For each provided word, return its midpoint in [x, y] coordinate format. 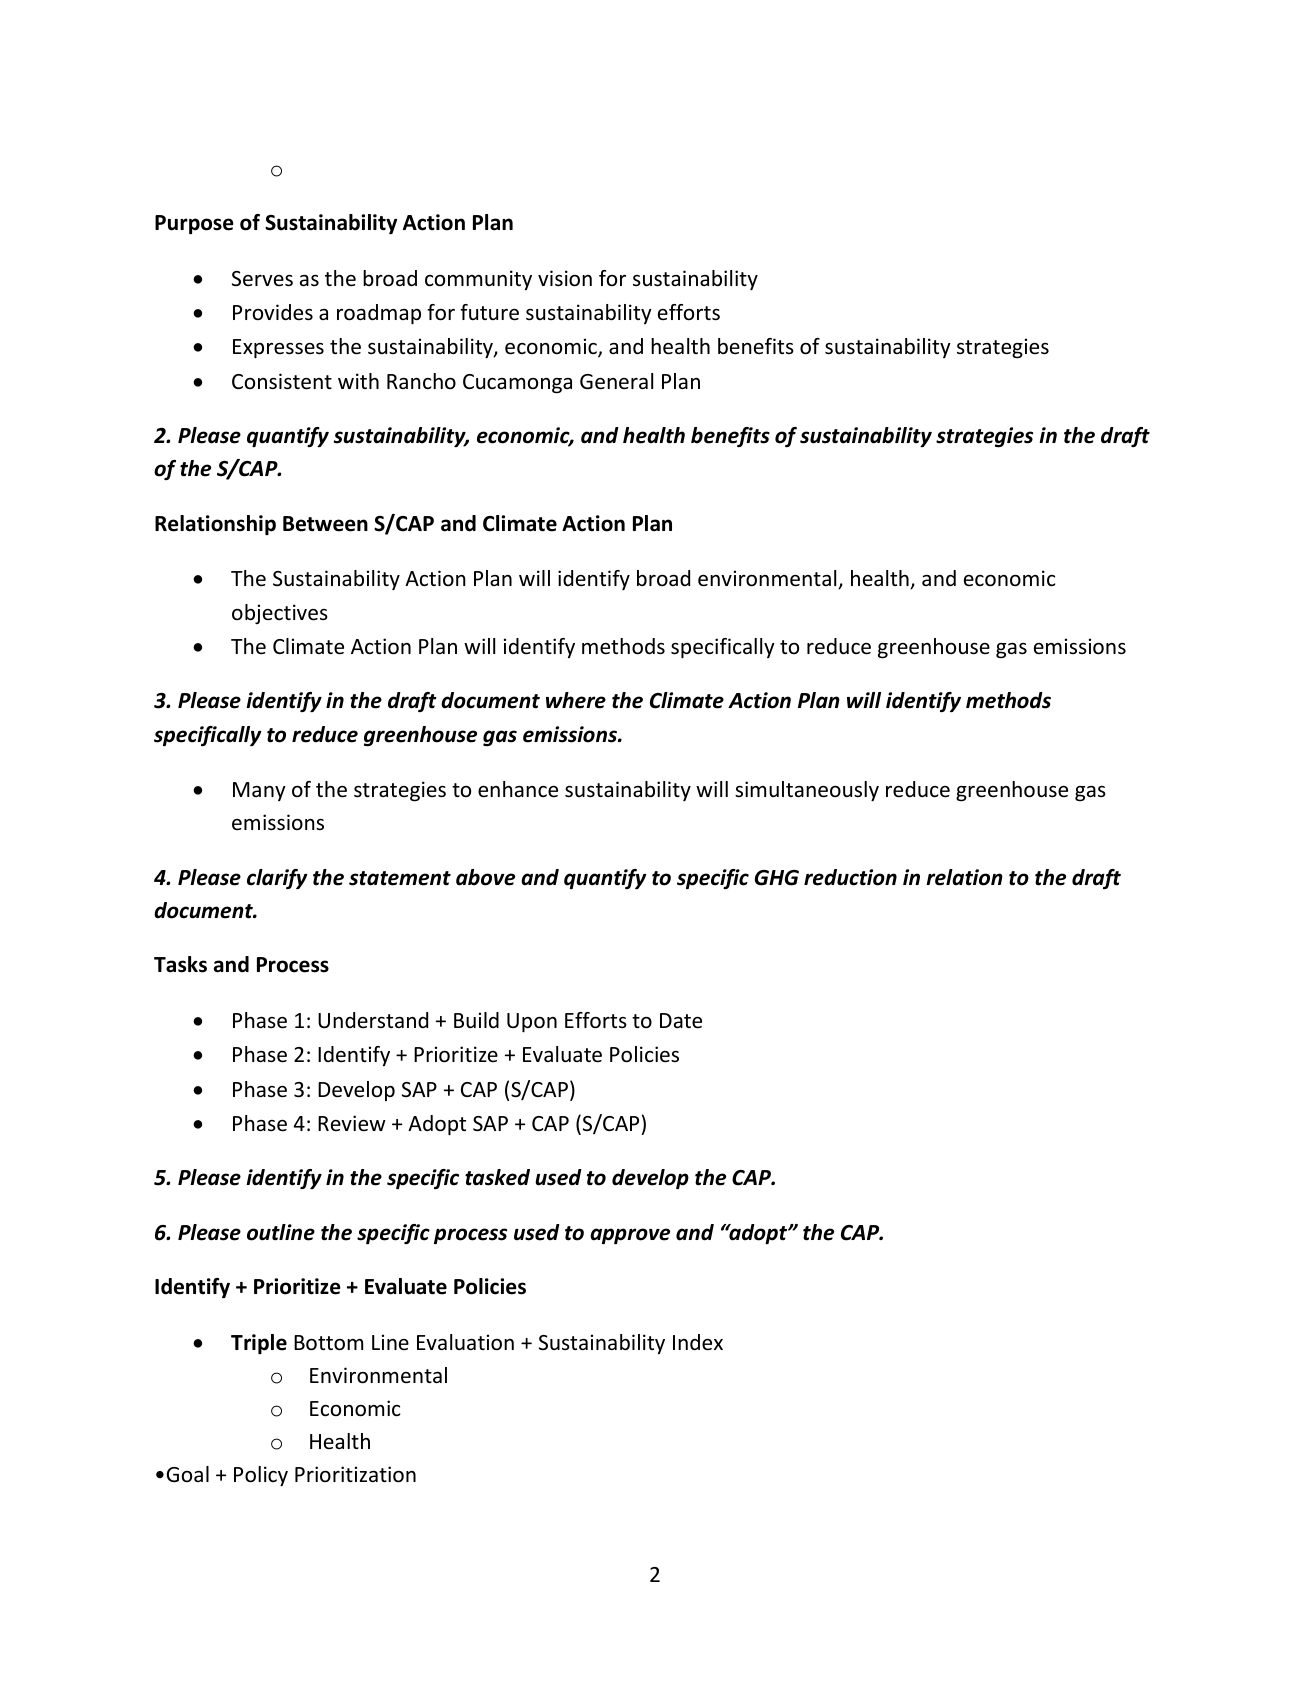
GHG [777, 878]
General [616, 381]
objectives [280, 614]
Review [352, 1123]
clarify [277, 879]
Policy [261, 1476]
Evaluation [465, 1342]
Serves [262, 279]
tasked [497, 1177]
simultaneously [807, 791]
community [478, 280]
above [485, 877]
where [576, 700]
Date [681, 1021]
